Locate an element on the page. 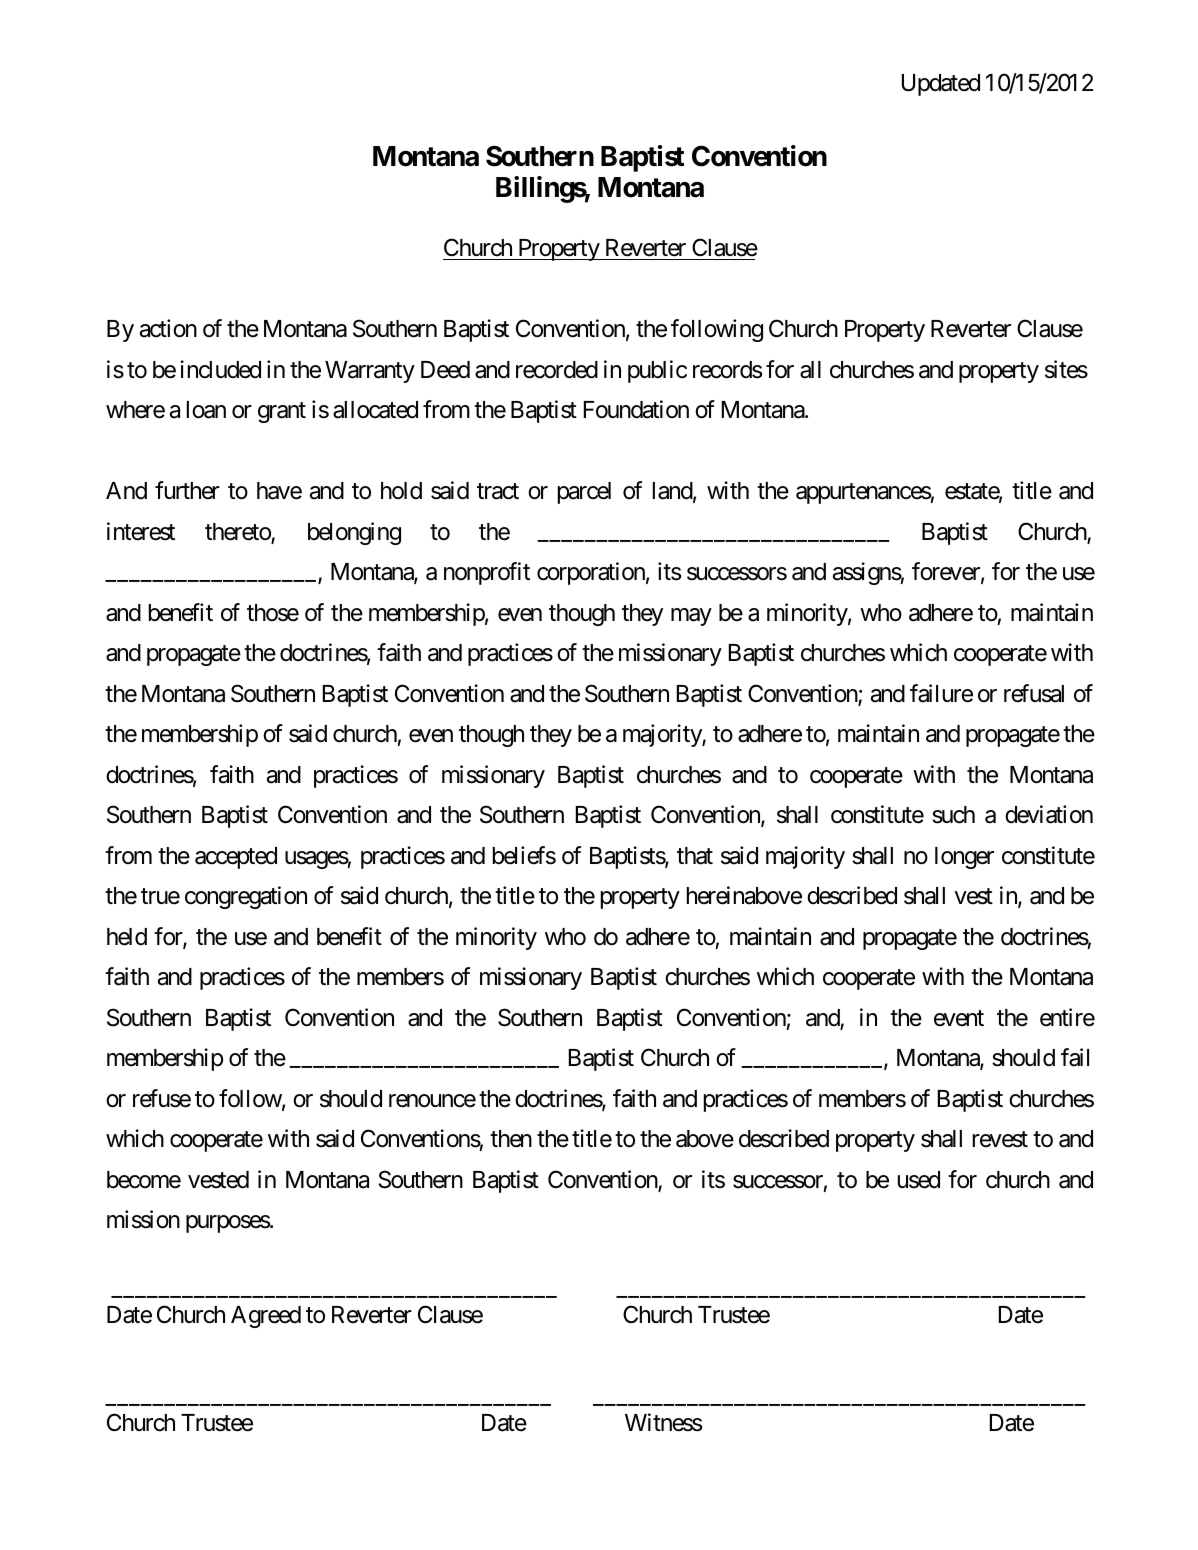 This image has width=1198, height=1550. that is located at coordinates (695, 856).
